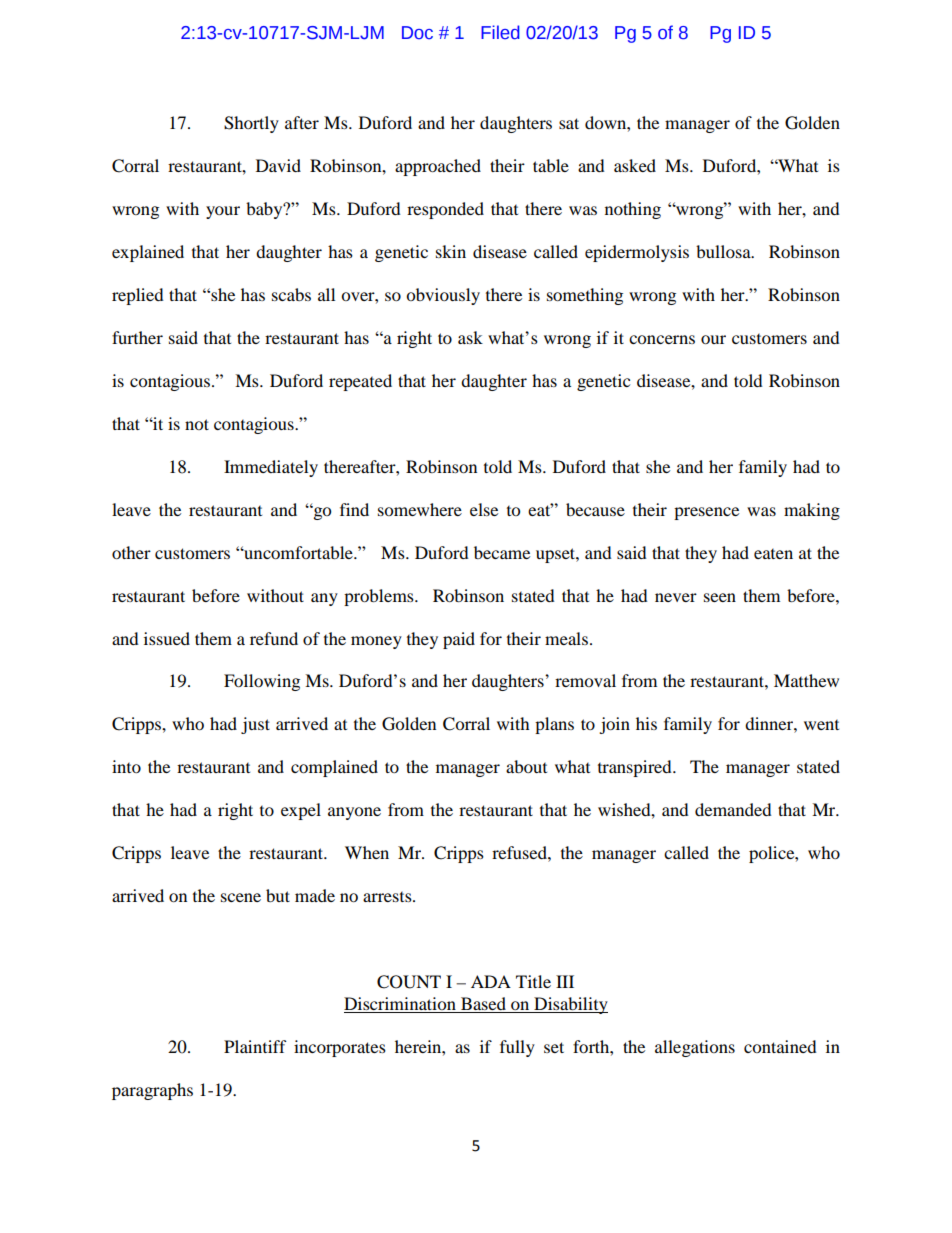  Describe the element at coordinates (251, 124) in the image. I see `Shortly` at that location.
